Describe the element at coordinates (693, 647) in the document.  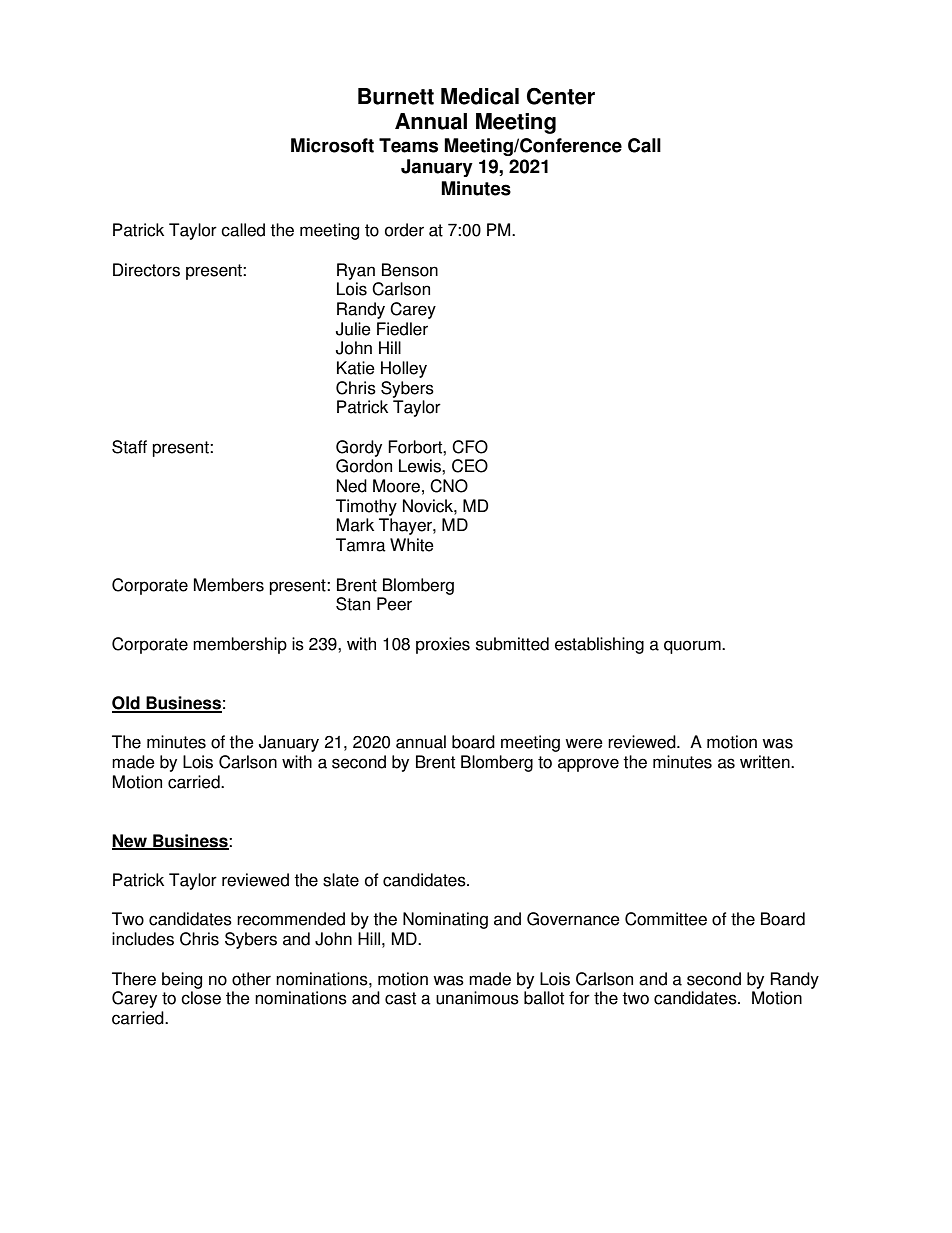
I see `quorum` at that location.
